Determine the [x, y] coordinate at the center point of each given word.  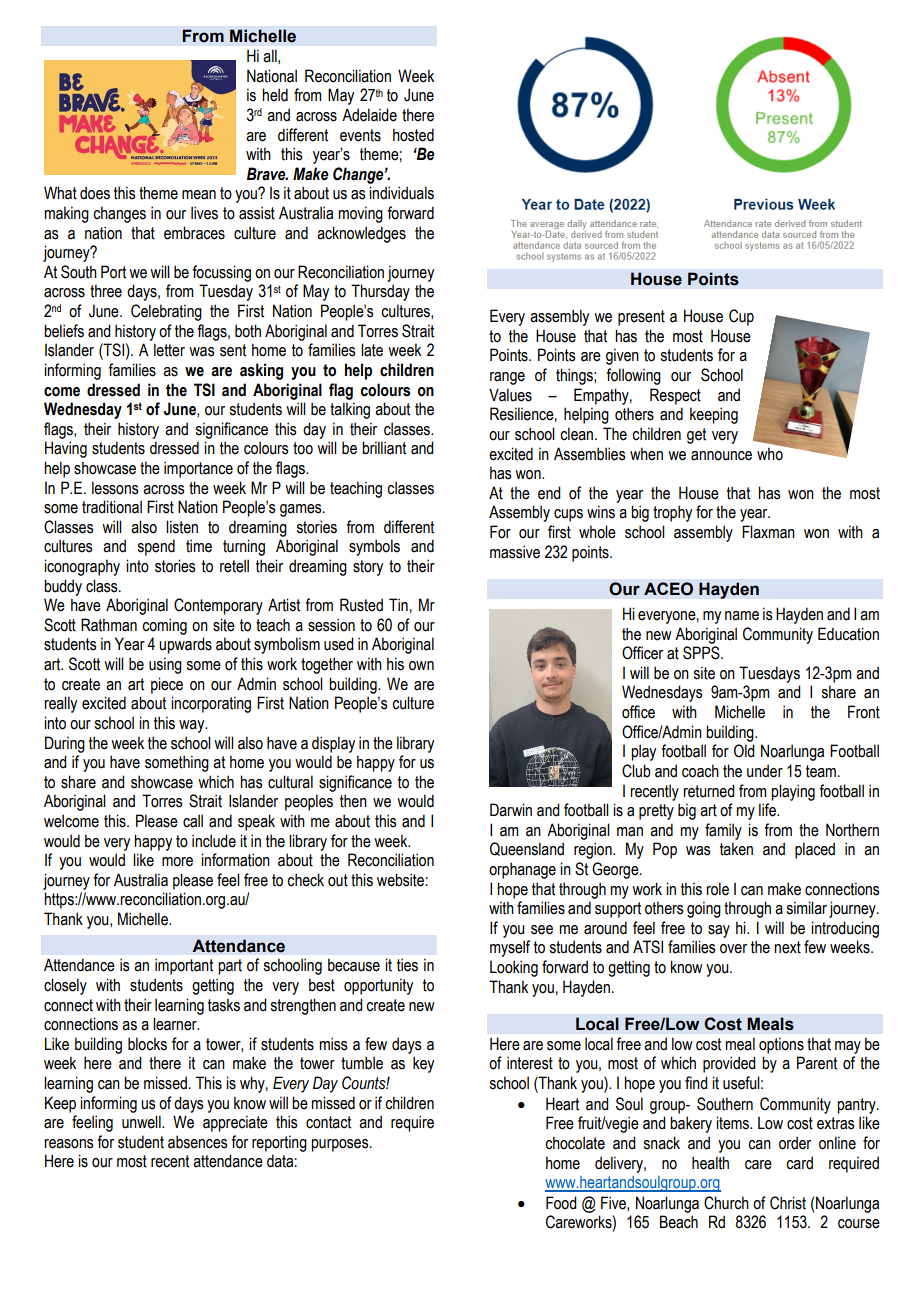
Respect [675, 396]
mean [199, 195]
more [177, 862]
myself [510, 948]
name [742, 616]
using [165, 665]
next [787, 947]
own [421, 666]
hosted [413, 135]
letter [169, 350]
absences [198, 1142]
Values [510, 395]
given [622, 356]
